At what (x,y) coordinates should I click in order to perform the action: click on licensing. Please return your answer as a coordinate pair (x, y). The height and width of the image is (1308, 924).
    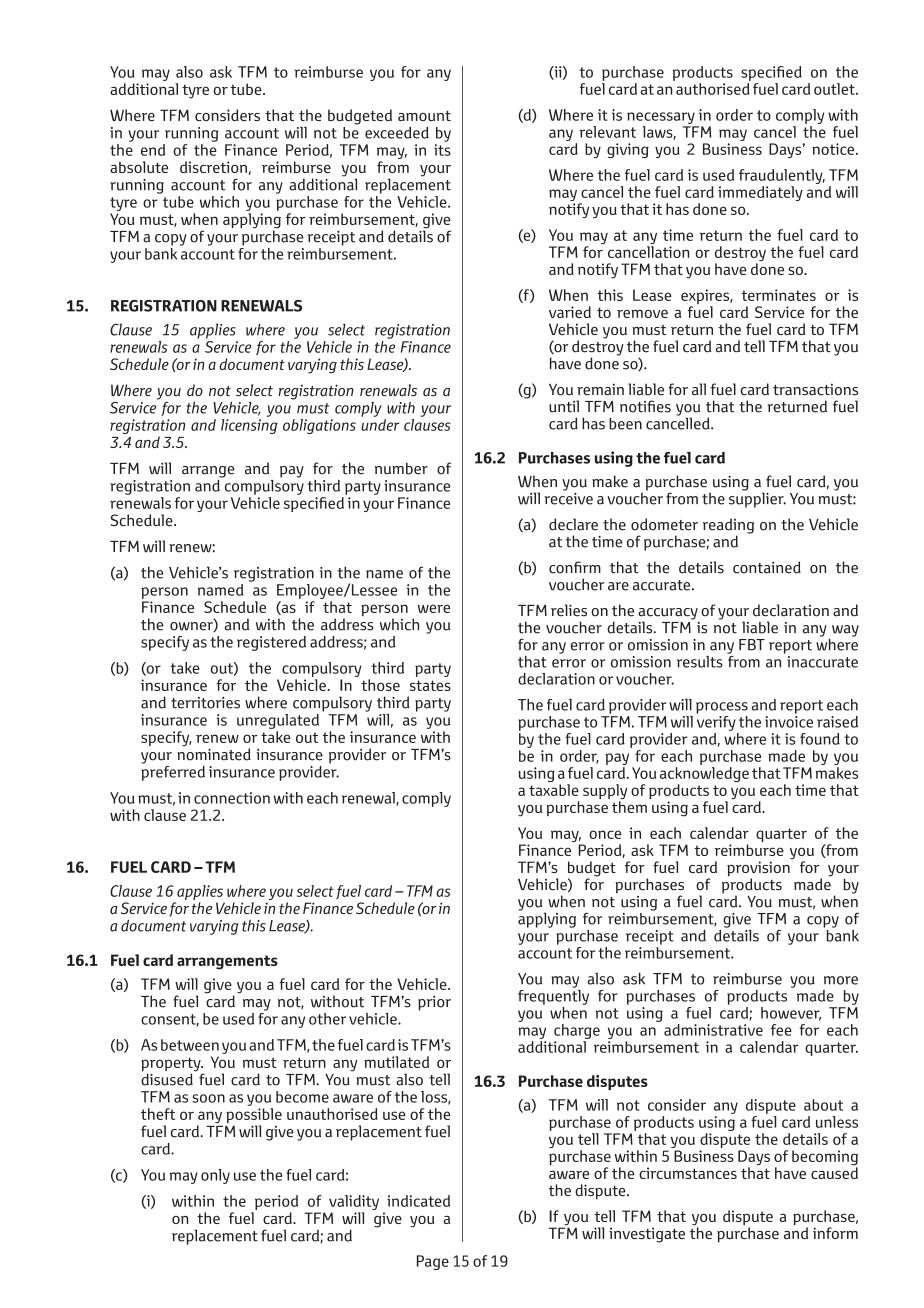
    Looking at the image, I should click on (249, 425).
